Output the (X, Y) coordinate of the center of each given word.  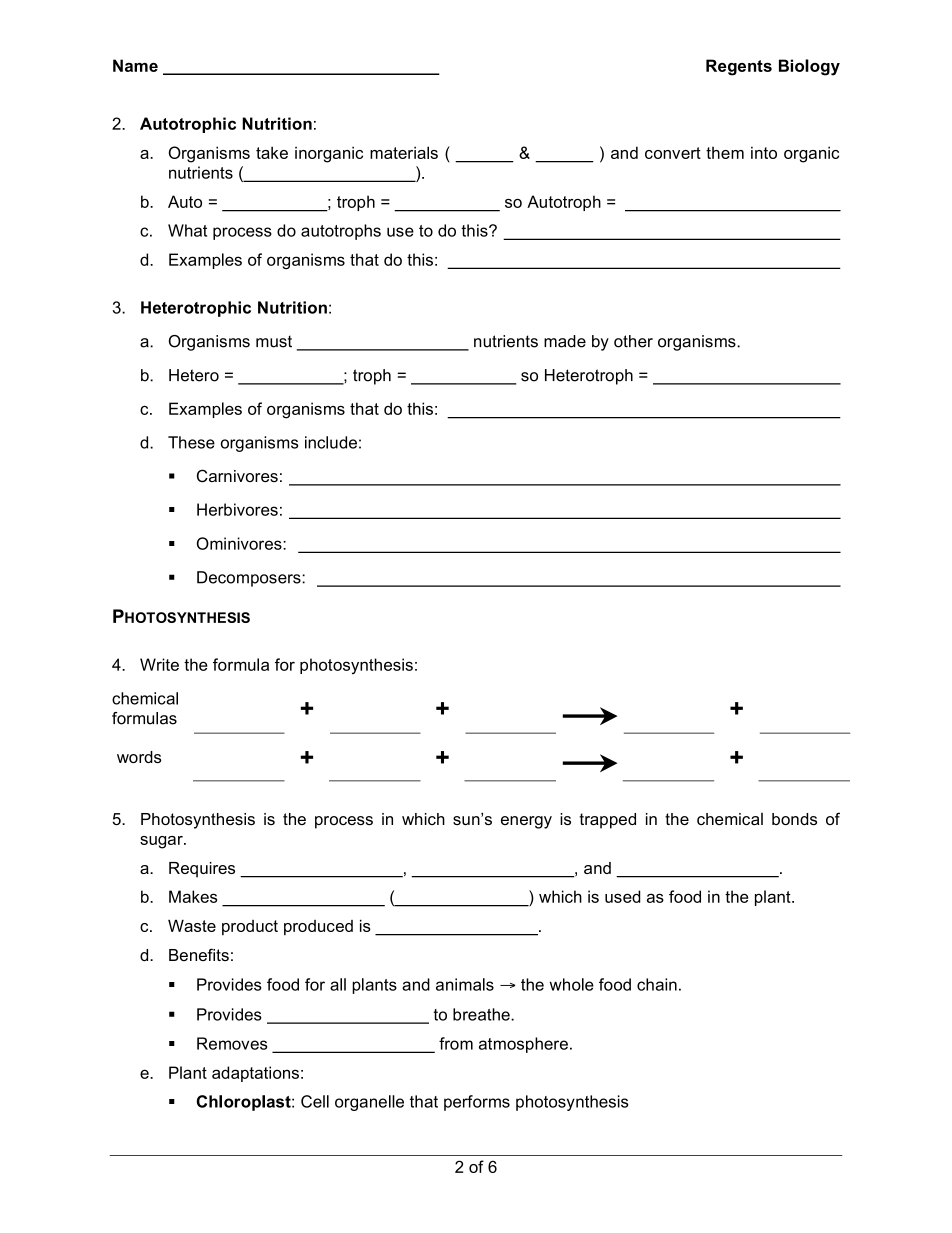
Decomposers (250, 579)
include (331, 442)
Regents (739, 67)
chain (657, 984)
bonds (794, 819)
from (456, 1043)
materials (404, 152)
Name (135, 65)
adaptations (255, 1074)
